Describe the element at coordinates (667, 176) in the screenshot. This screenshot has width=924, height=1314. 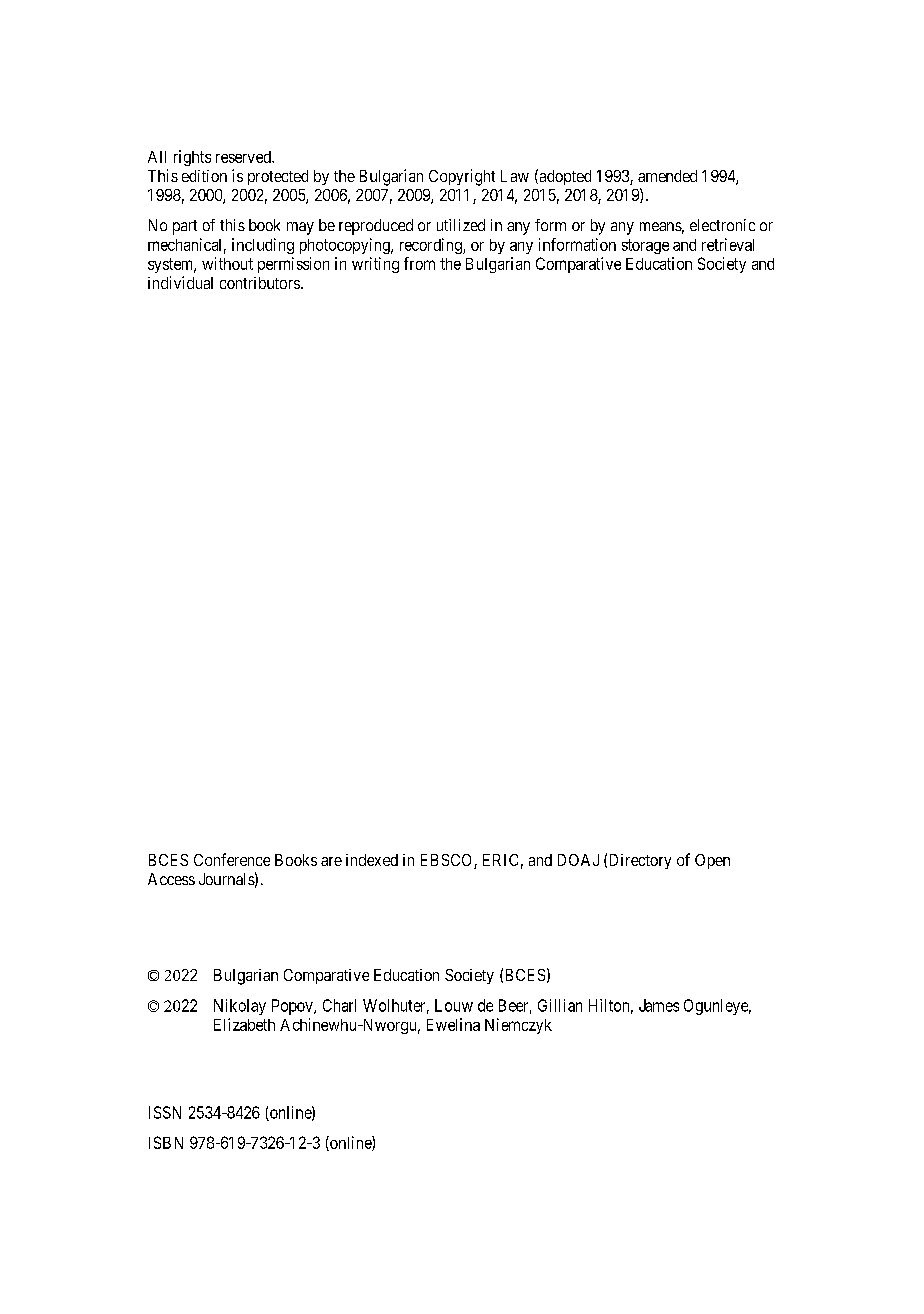
I see `amended` at that location.
